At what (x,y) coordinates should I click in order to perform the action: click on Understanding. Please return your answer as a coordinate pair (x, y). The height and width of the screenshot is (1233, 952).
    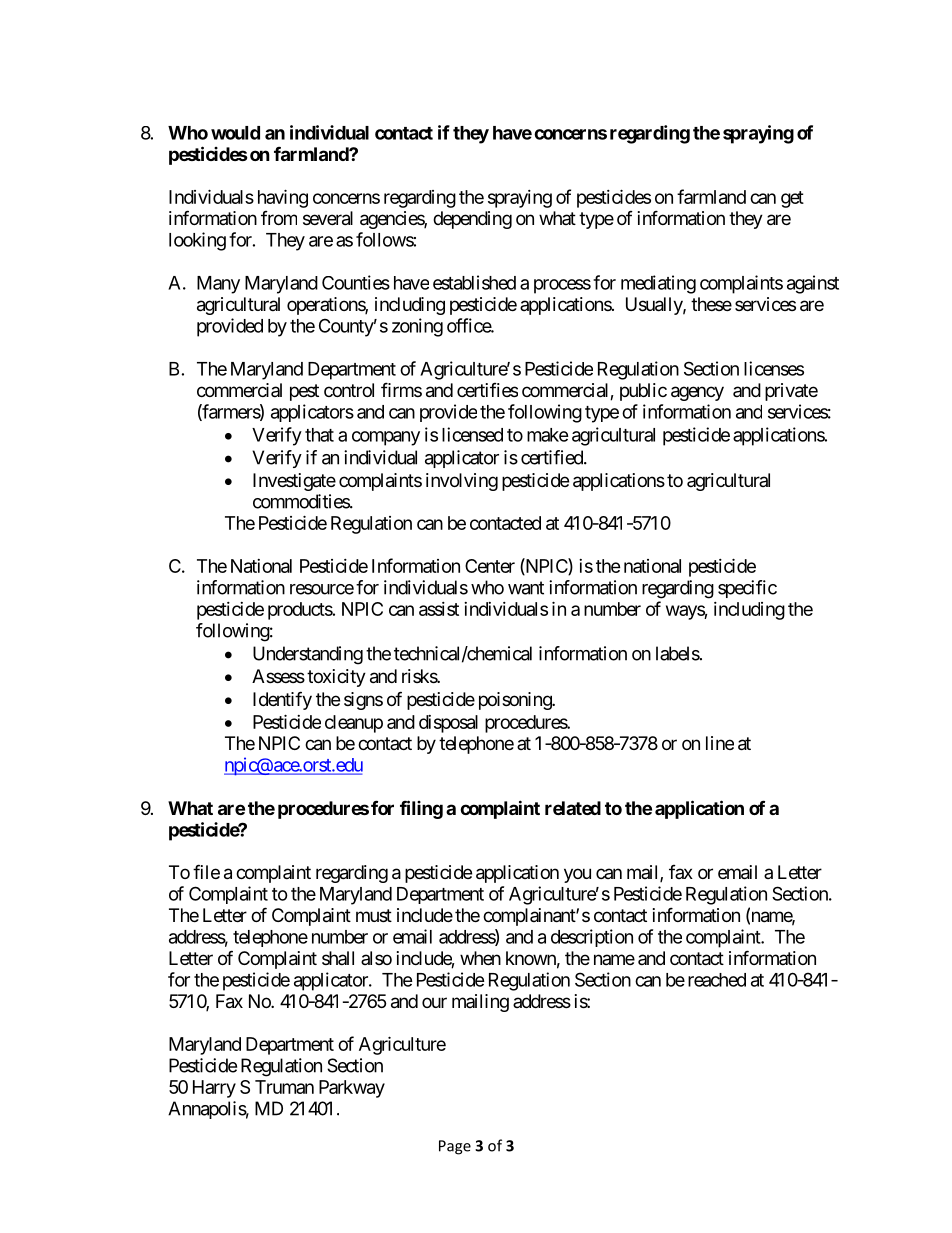
    Looking at the image, I should click on (308, 655).
